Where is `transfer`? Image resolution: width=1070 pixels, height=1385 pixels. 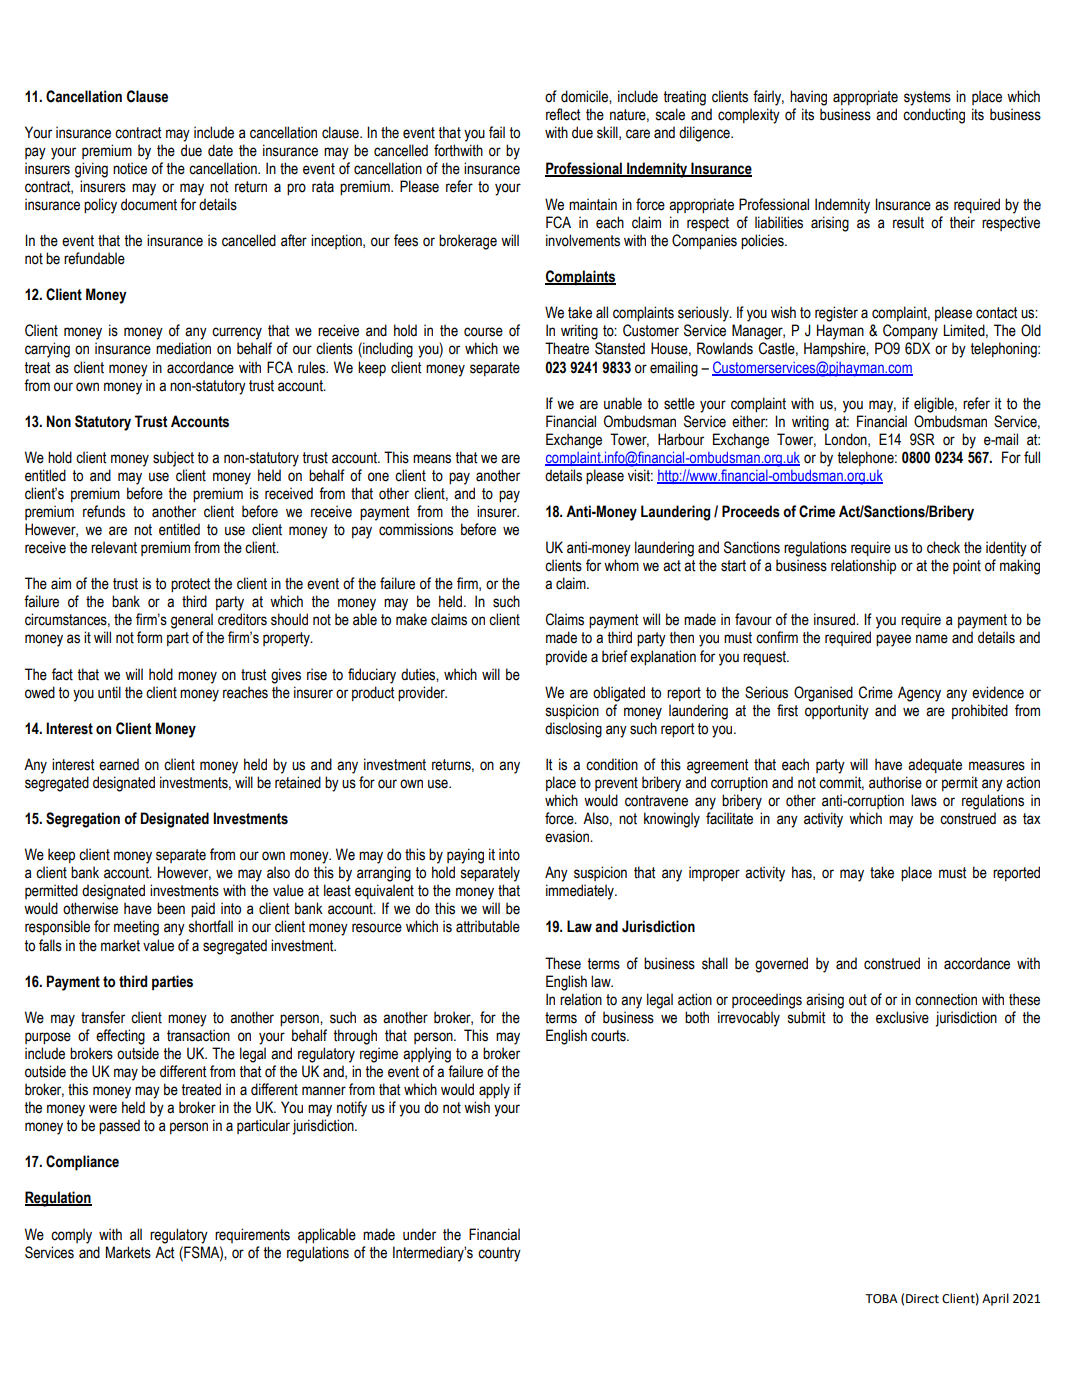 transfer is located at coordinates (103, 1017).
